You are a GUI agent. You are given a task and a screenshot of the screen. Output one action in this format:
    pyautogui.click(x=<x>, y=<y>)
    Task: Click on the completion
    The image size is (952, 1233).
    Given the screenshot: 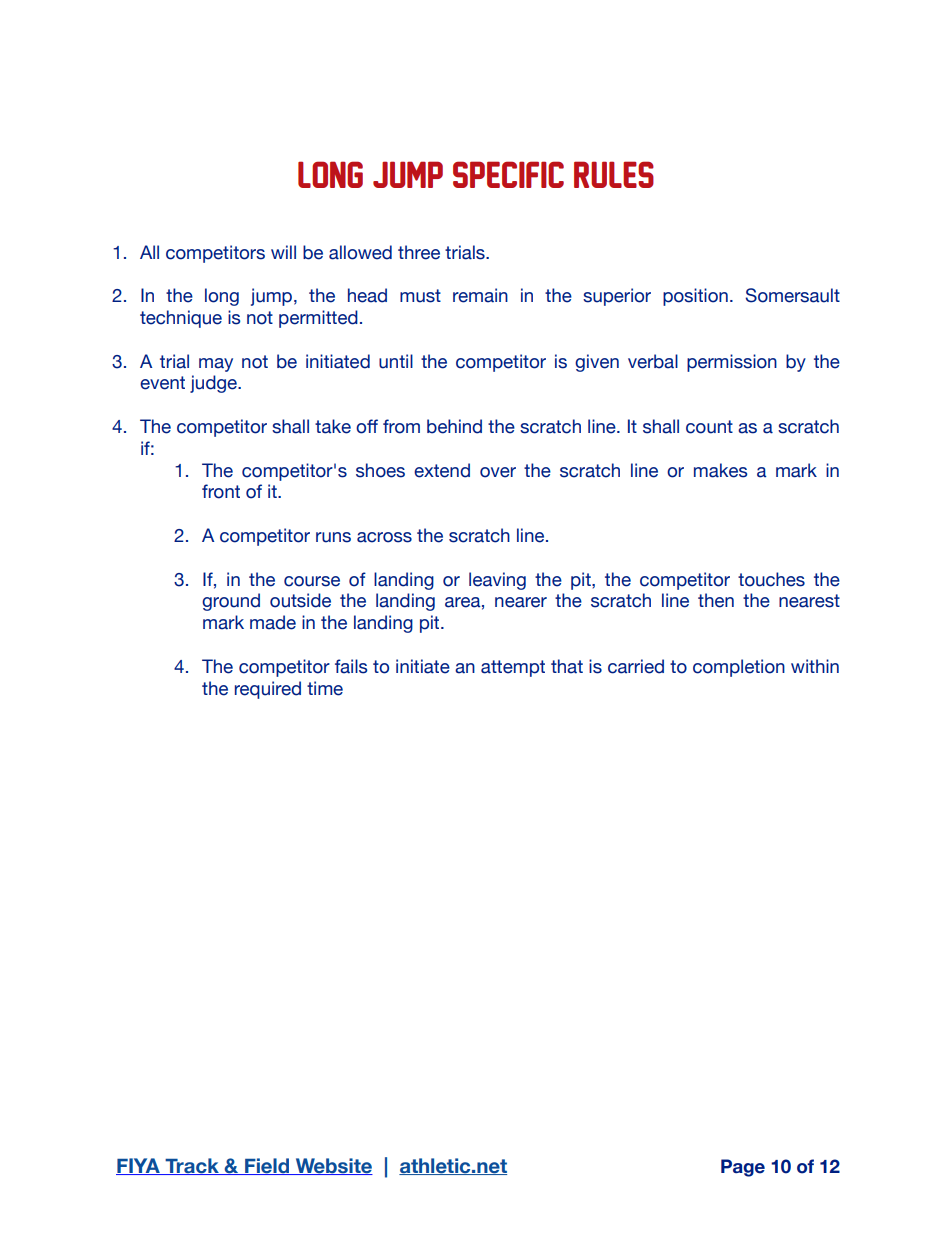 What is the action you would take?
    pyautogui.click(x=739, y=668)
